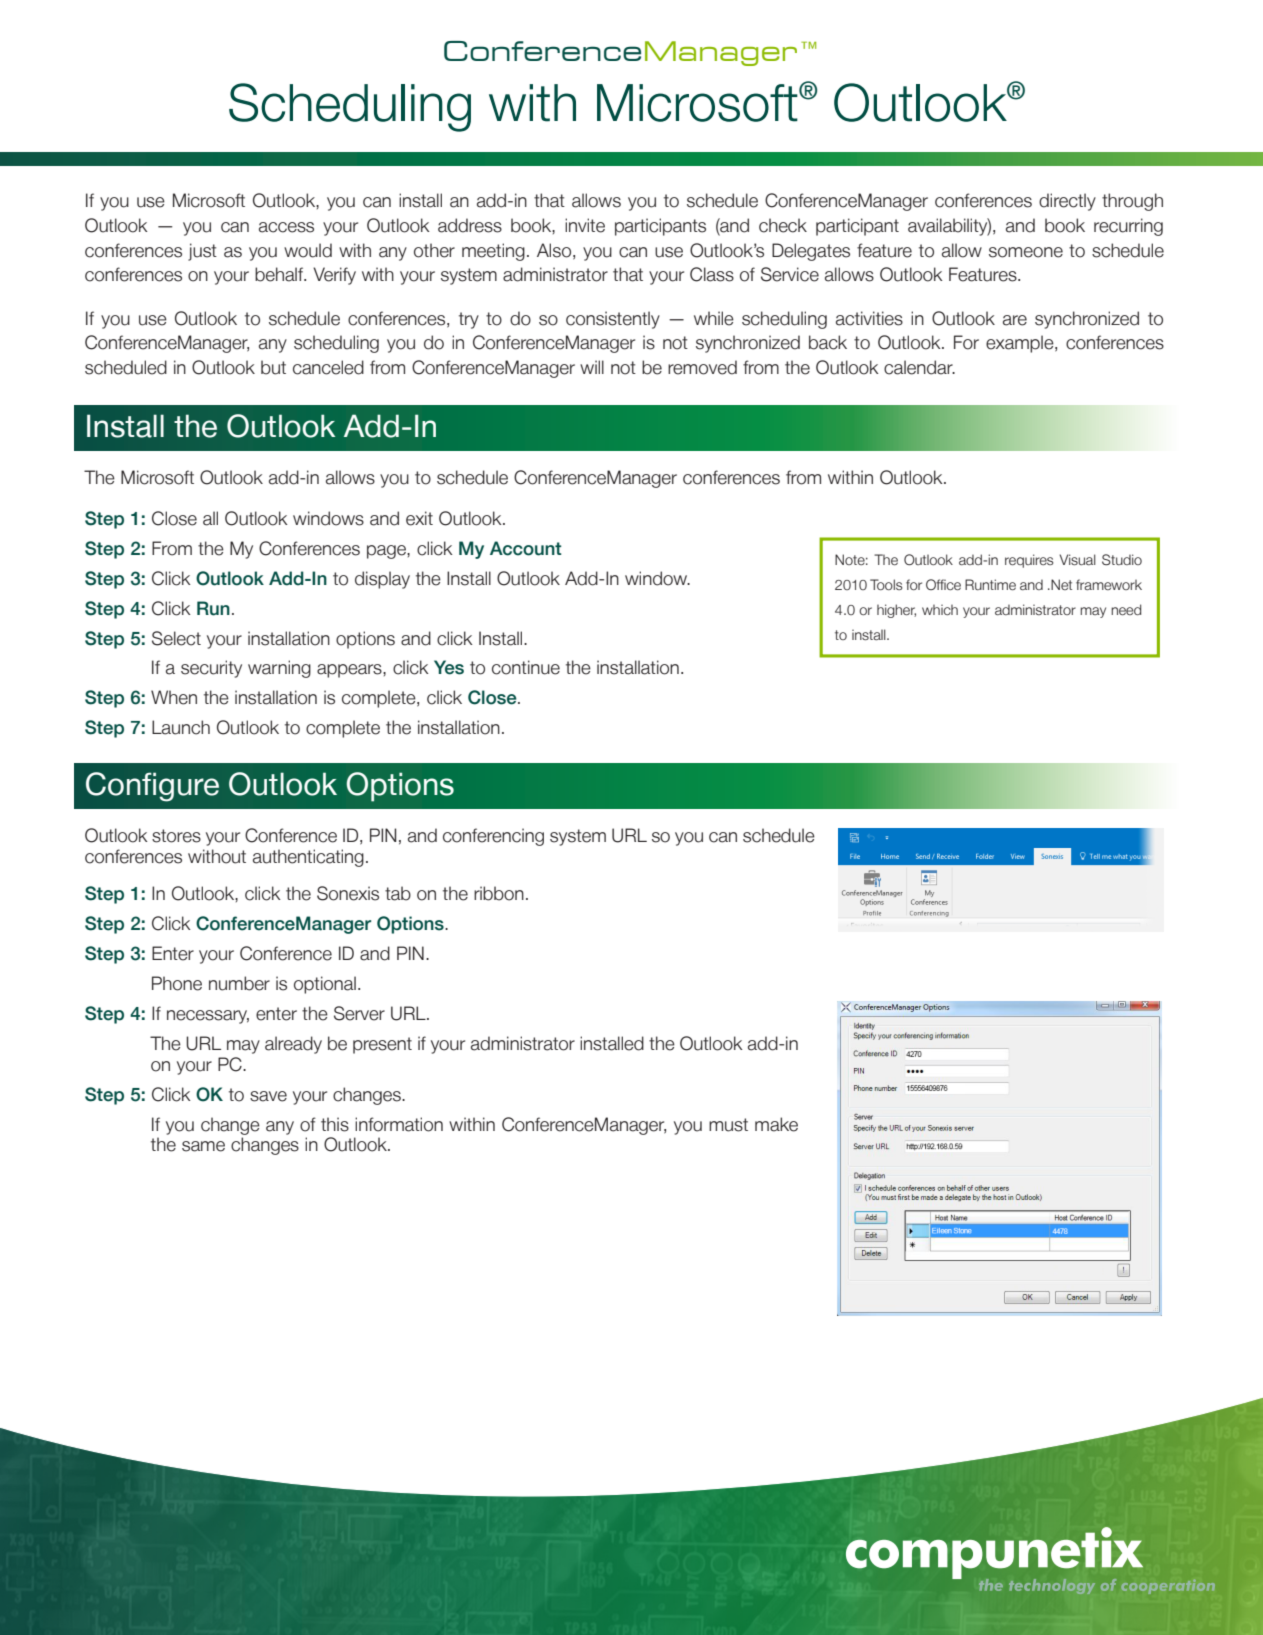  What do you see at coordinates (940, 610) in the page?
I see `which` at bounding box center [940, 610].
